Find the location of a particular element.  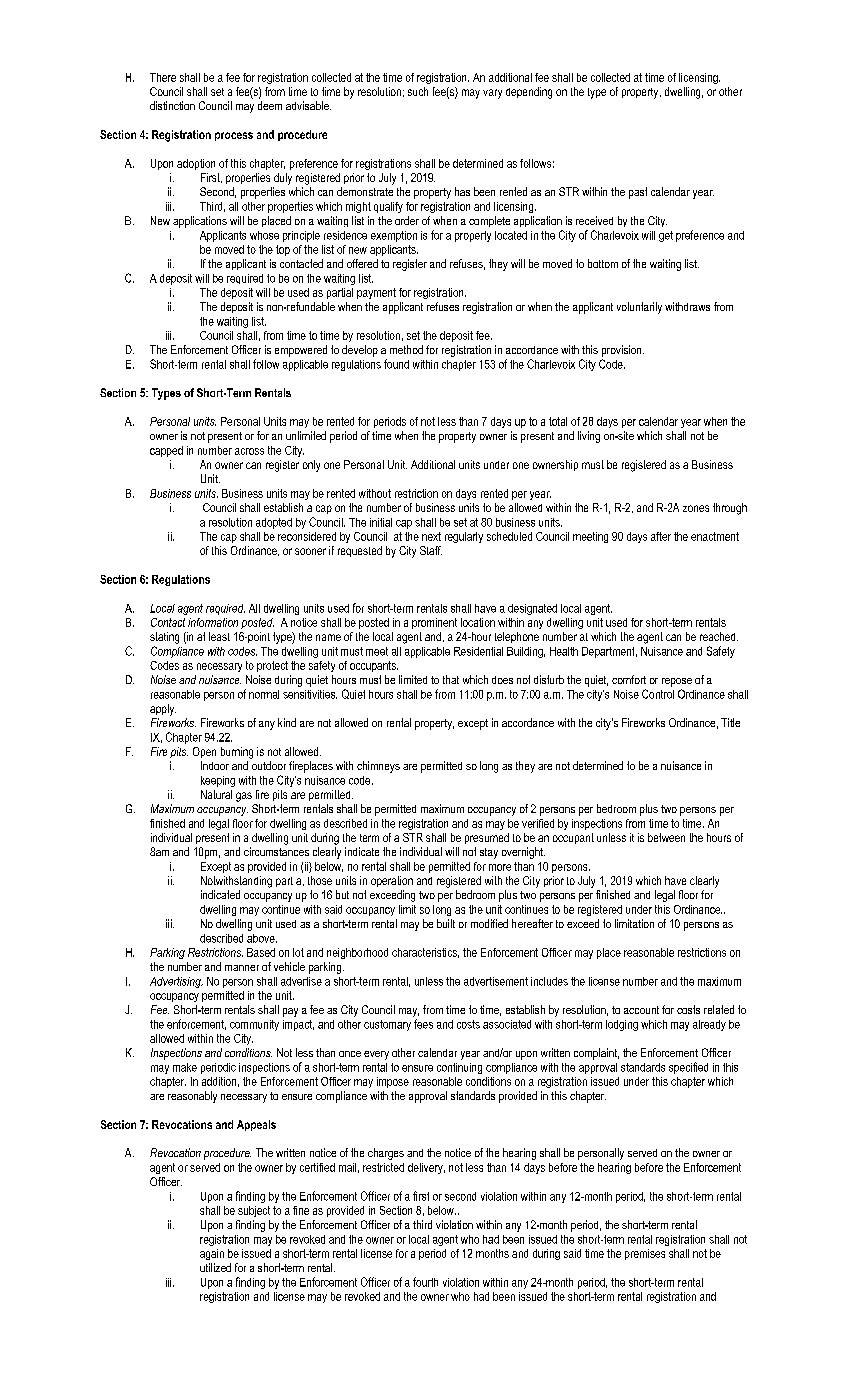

past is located at coordinates (638, 193).
